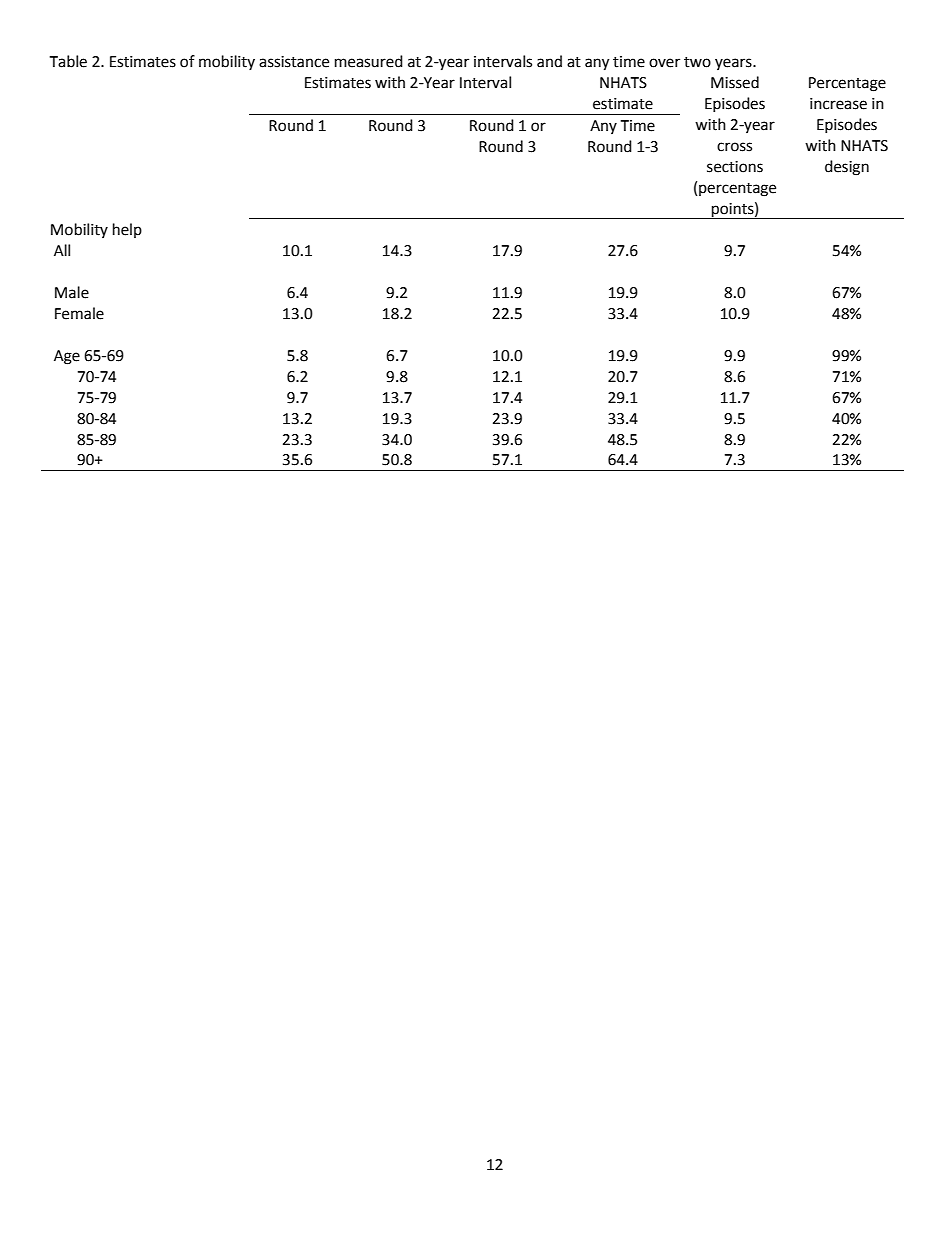 This screenshot has width=952, height=1233. What do you see at coordinates (62, 250) in the screenshot?
I see `All` at bounding box center [62, 250].
